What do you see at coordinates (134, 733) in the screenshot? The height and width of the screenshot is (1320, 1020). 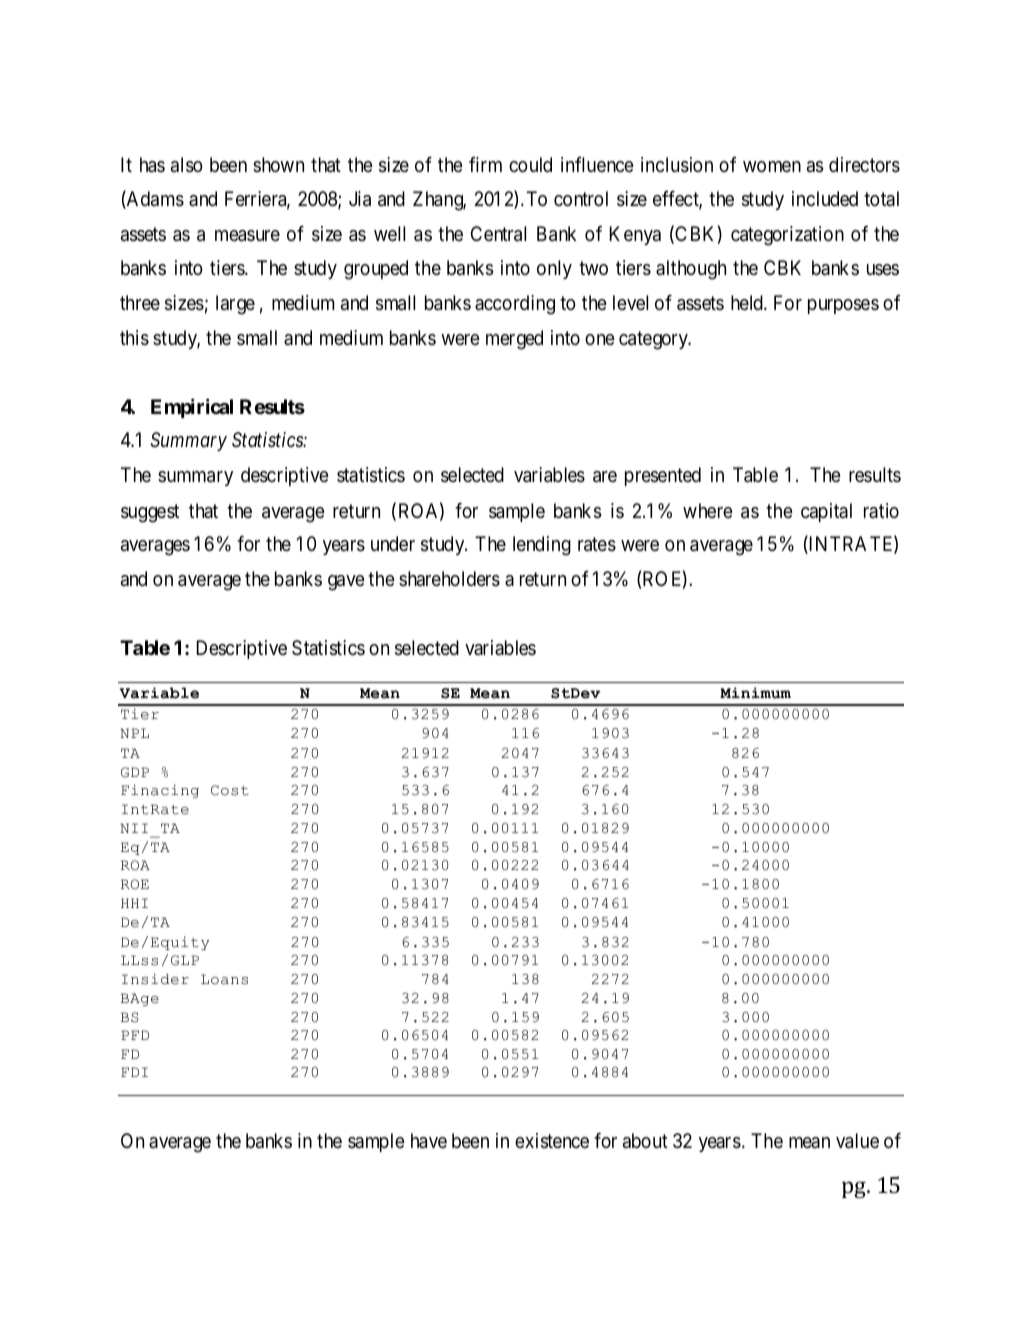 I see `NPL` at bounding box center [134, 733].
